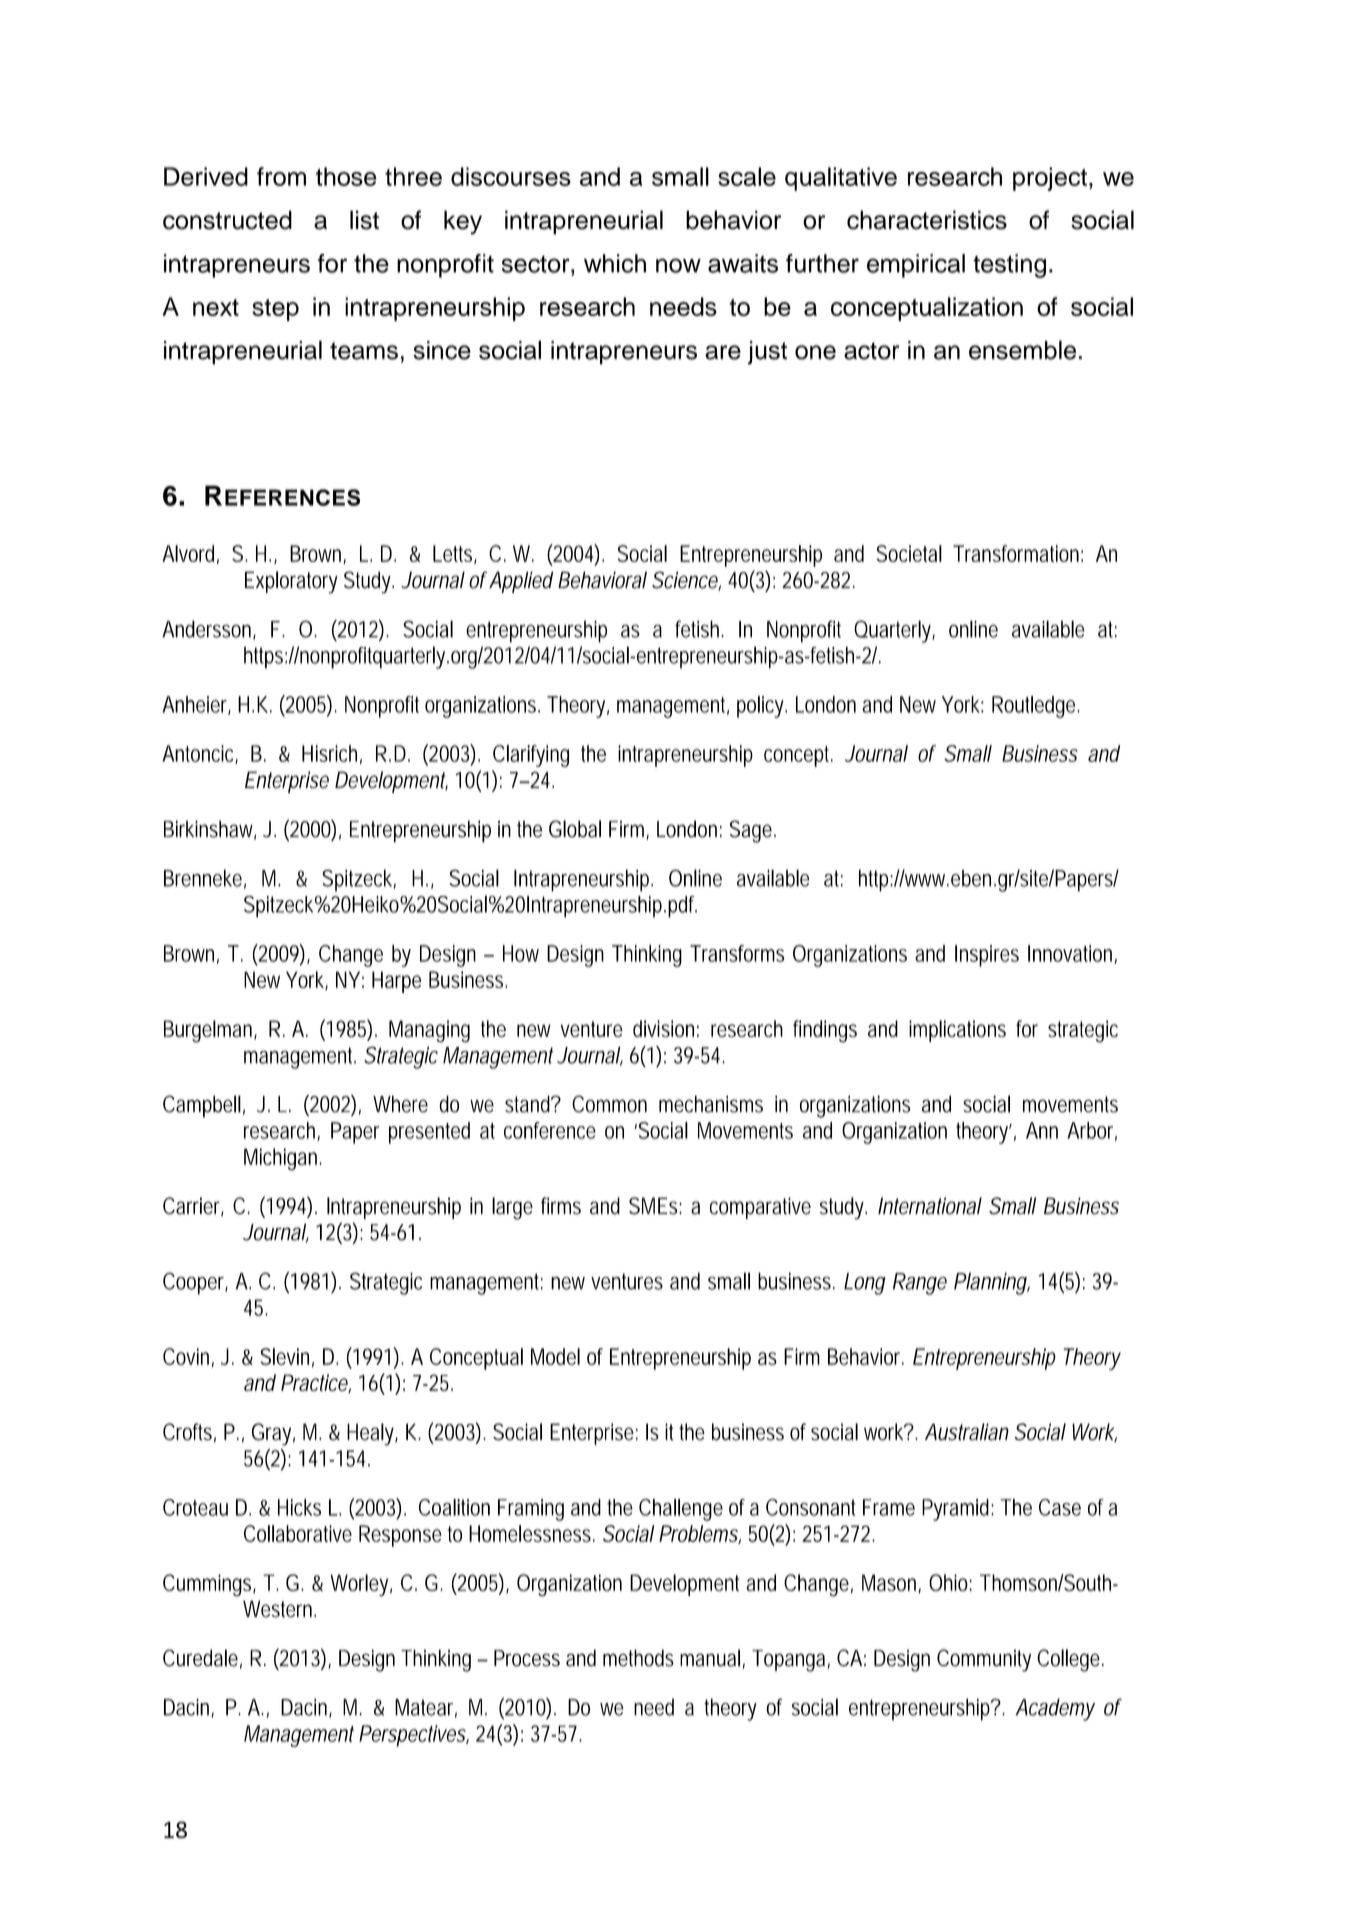 This screenshot has height=1926, width=1362. Describe the element at coordinates (987, 956) in the screenshot. I see `Inspires` at that location.
